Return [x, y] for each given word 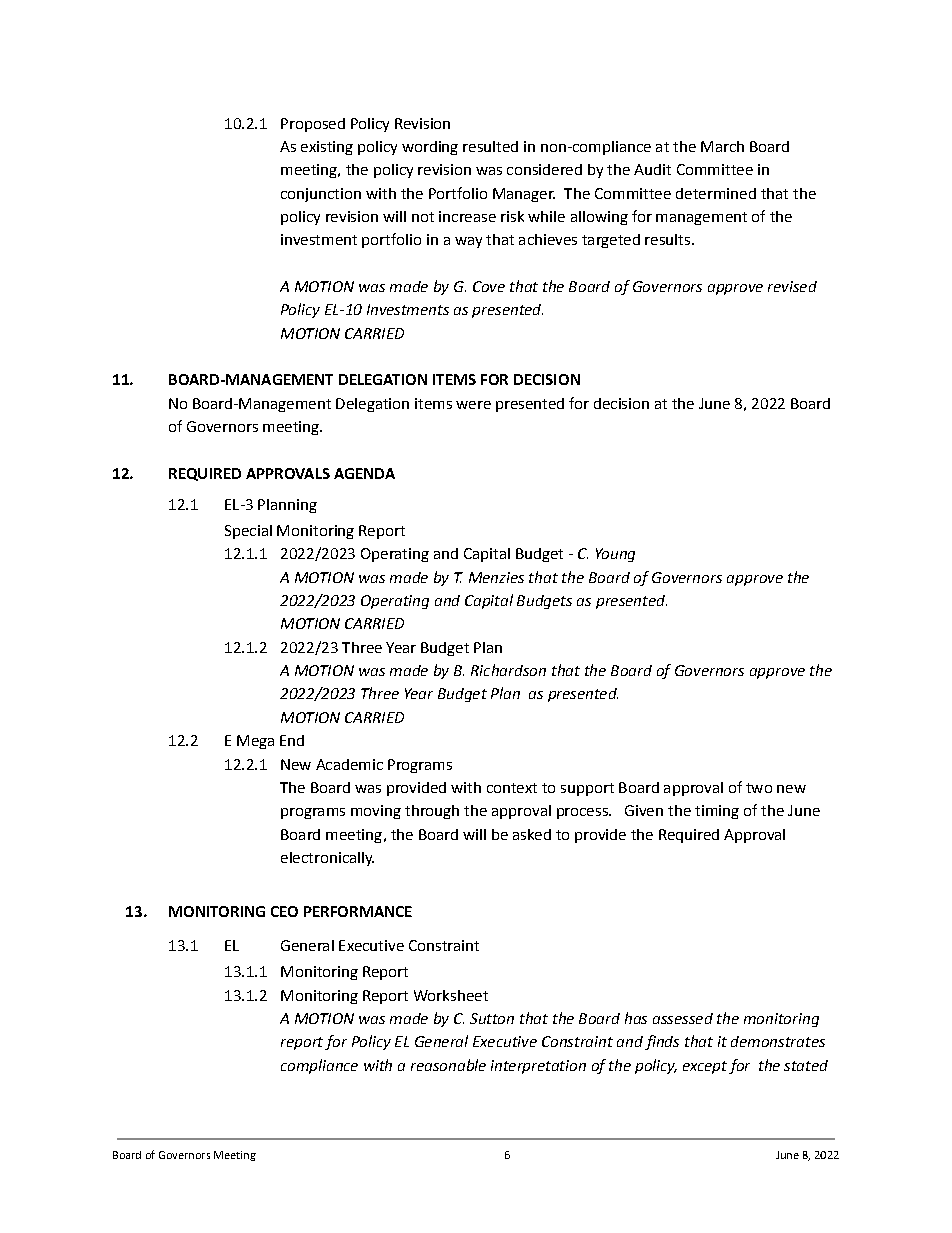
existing [327, 148]
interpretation [538, 1067]
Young [615, 555]
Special [248, 532]
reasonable [448, 1065]
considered [544, 169]
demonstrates [778, 1041]
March [722, 146]
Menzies [496, 577]
